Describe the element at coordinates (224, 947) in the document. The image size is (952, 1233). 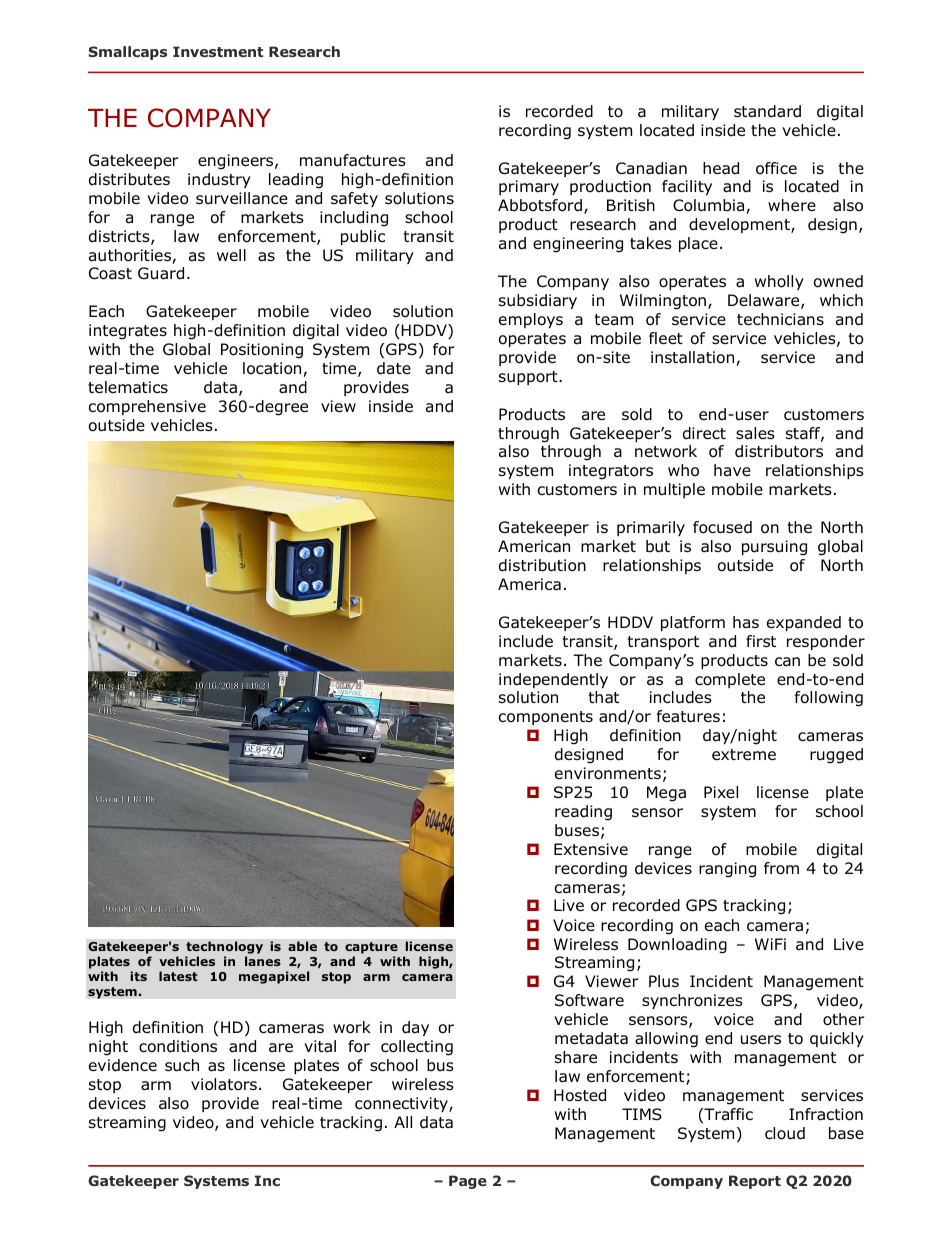
I see `technology` at that location.
